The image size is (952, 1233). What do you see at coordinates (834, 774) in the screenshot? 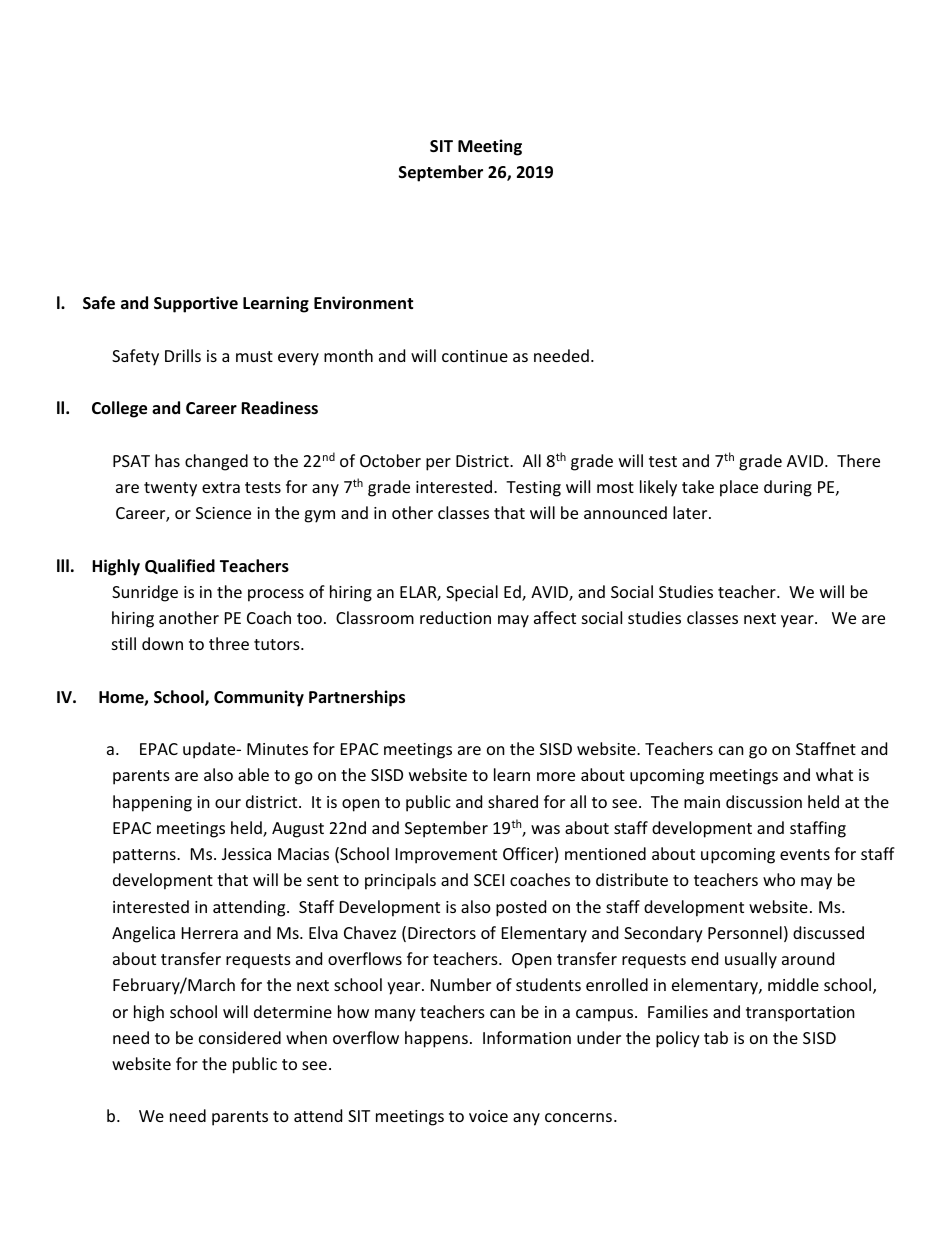
I see `what` at bounding box center [834, 774].
